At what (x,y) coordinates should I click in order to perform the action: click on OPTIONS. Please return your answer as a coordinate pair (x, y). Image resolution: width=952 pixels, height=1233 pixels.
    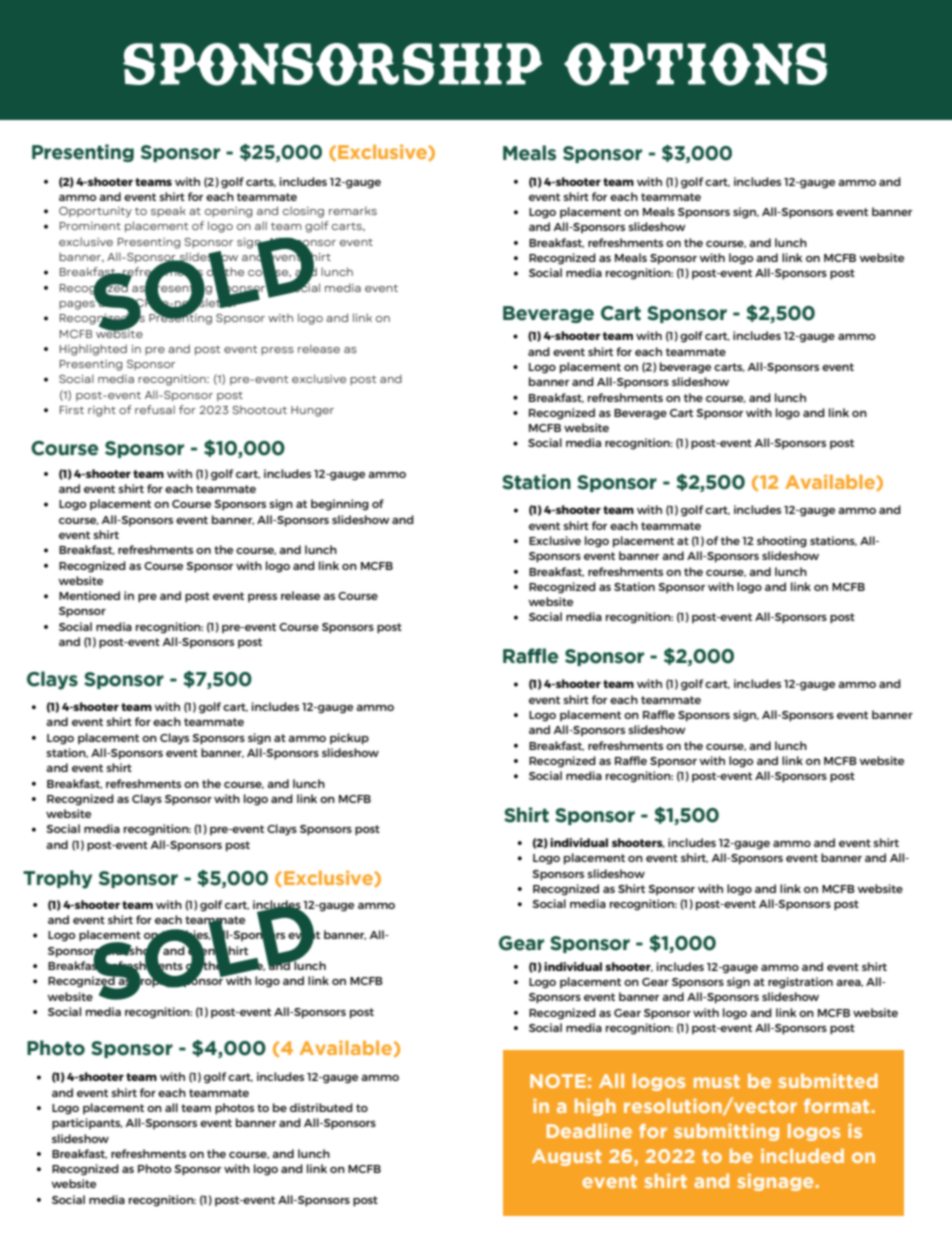
    Looking at the image, I should click on (695, 64).
